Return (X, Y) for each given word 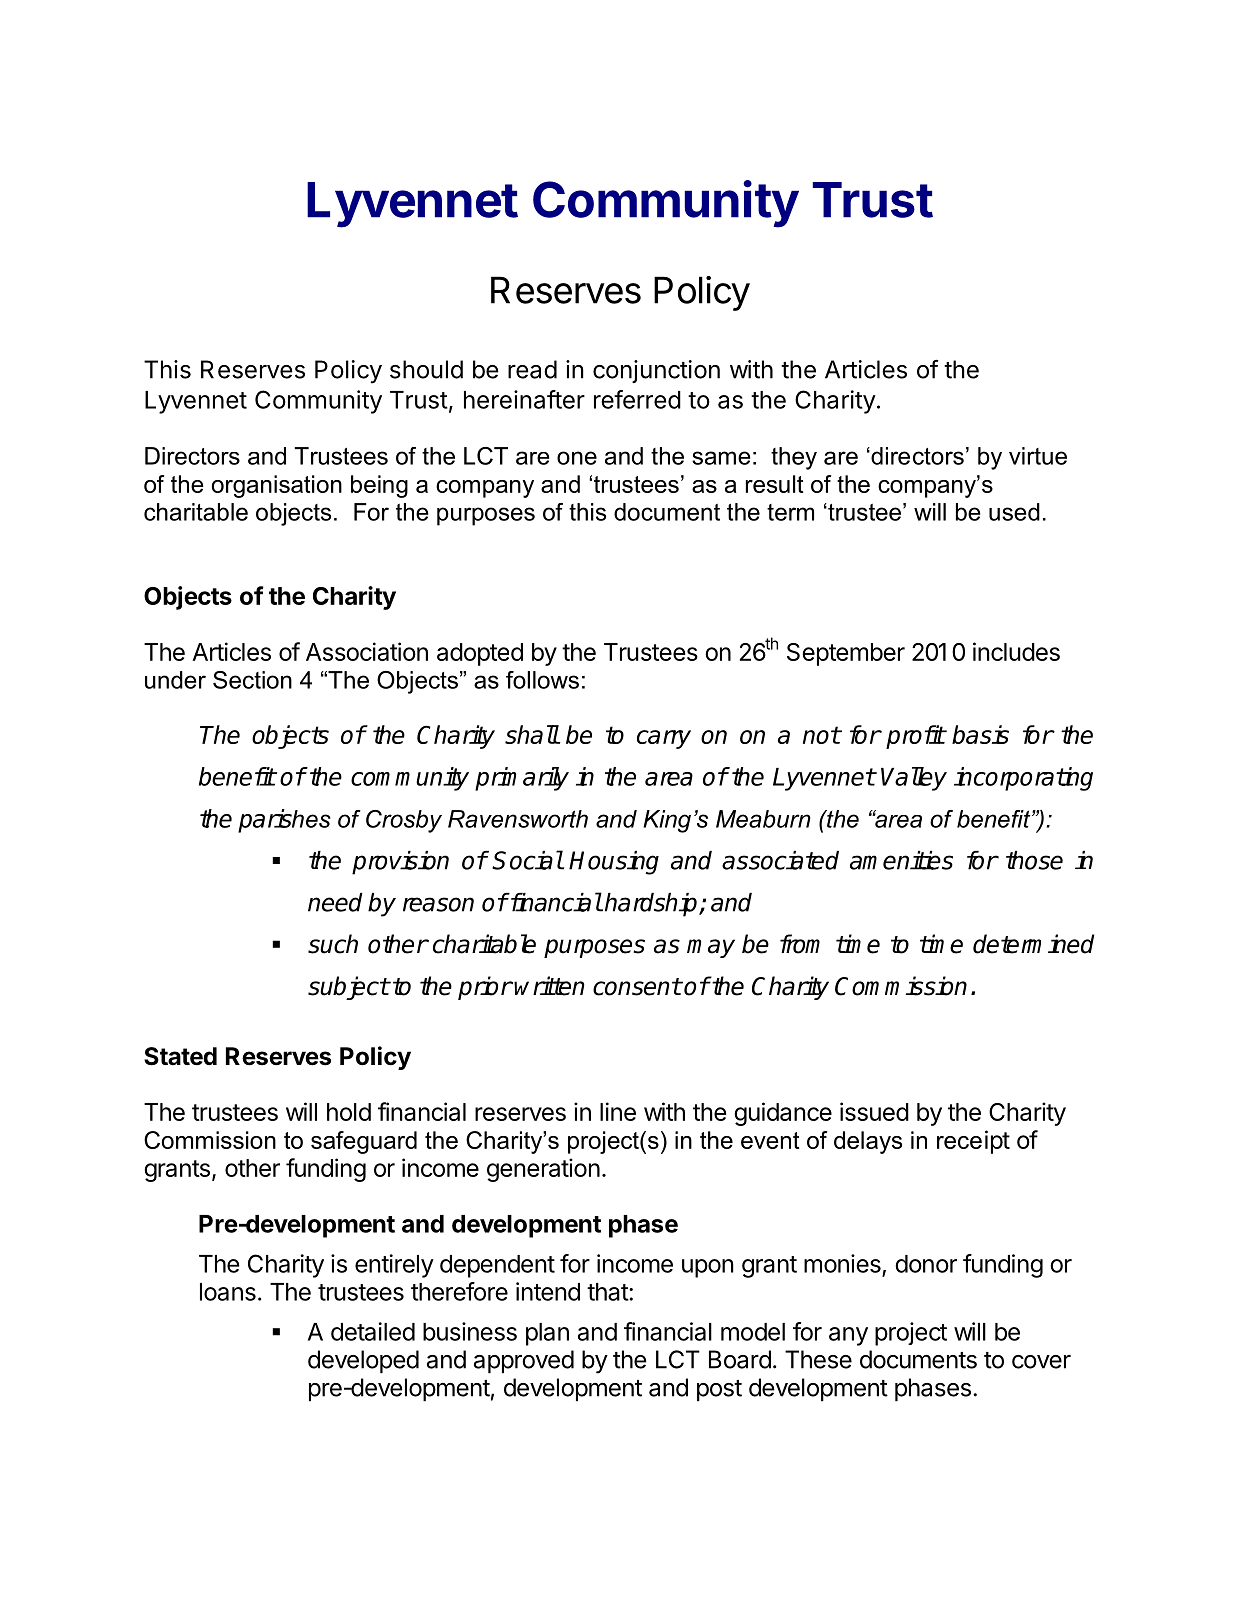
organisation (277, 486)
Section (252, 680)
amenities (901, 860)
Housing (614, 863)
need (335, 902)
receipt (973, 1142)
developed (363, 1362)
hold (349, 1112)
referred (637, 399)
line (618, 1111)
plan (547, 1334)
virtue (1038, 456)
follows (542, 680)
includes (1016, 651)
